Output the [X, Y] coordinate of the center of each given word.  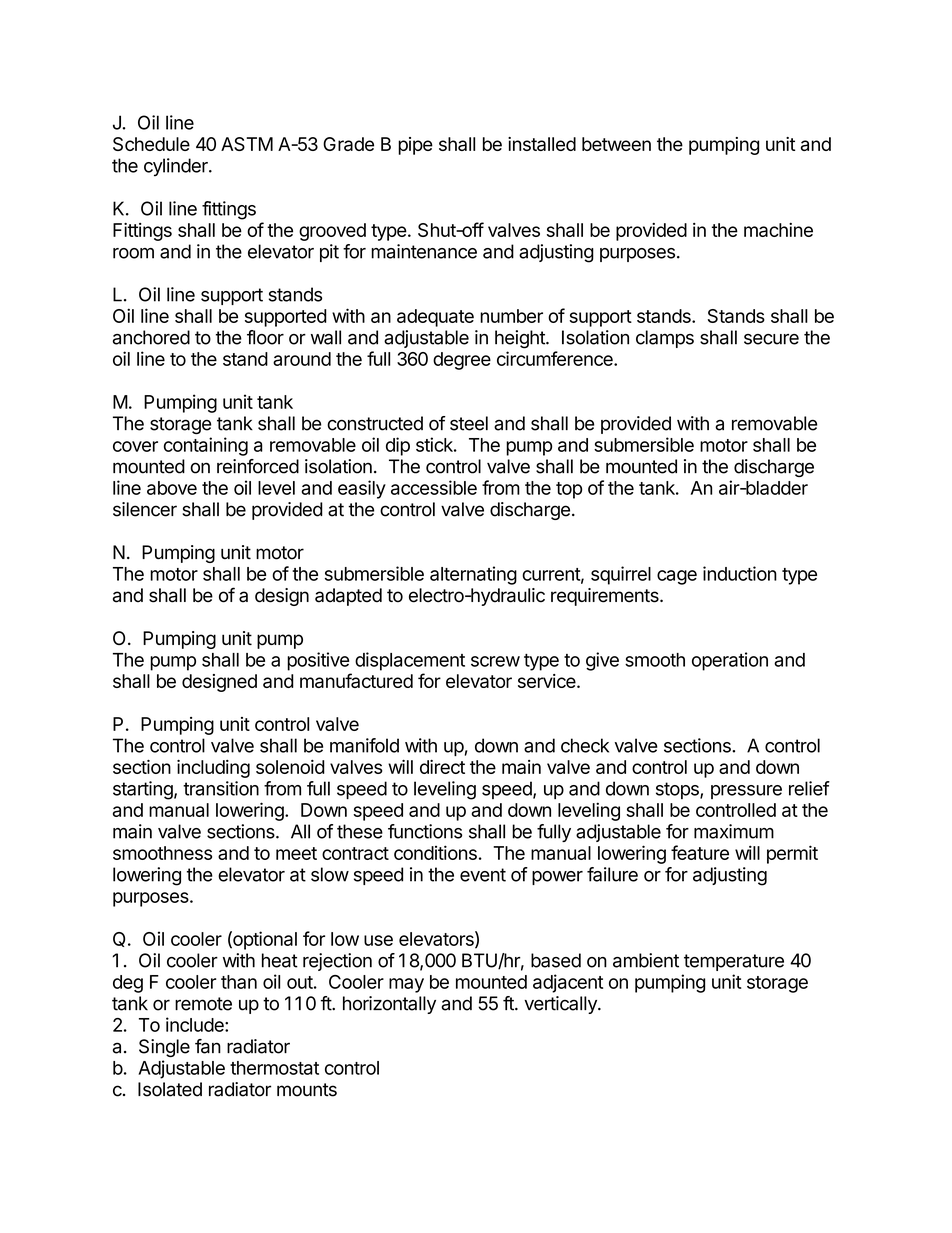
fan [208, 1046]
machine [778, 230]
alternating [473, 575]
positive [318, 661]
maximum [734, 831]
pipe [415, 146]
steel [469, 423]
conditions [435, 852]
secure [771, 339]
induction [740, 573]
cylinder [177, 167]
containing [206, 446]
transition [221, 788]
